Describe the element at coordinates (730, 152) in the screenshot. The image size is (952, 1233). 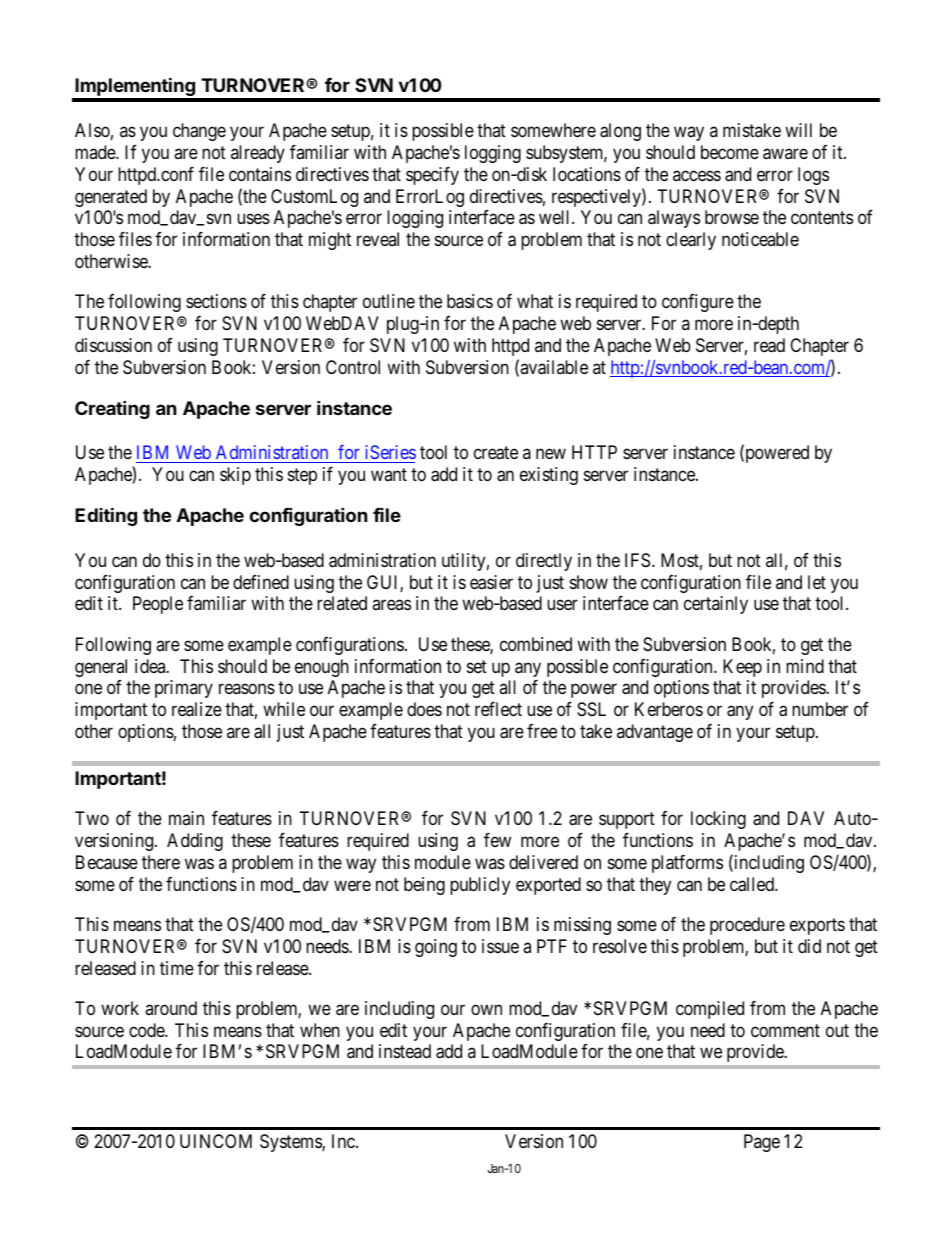
I see `become` at that location.
